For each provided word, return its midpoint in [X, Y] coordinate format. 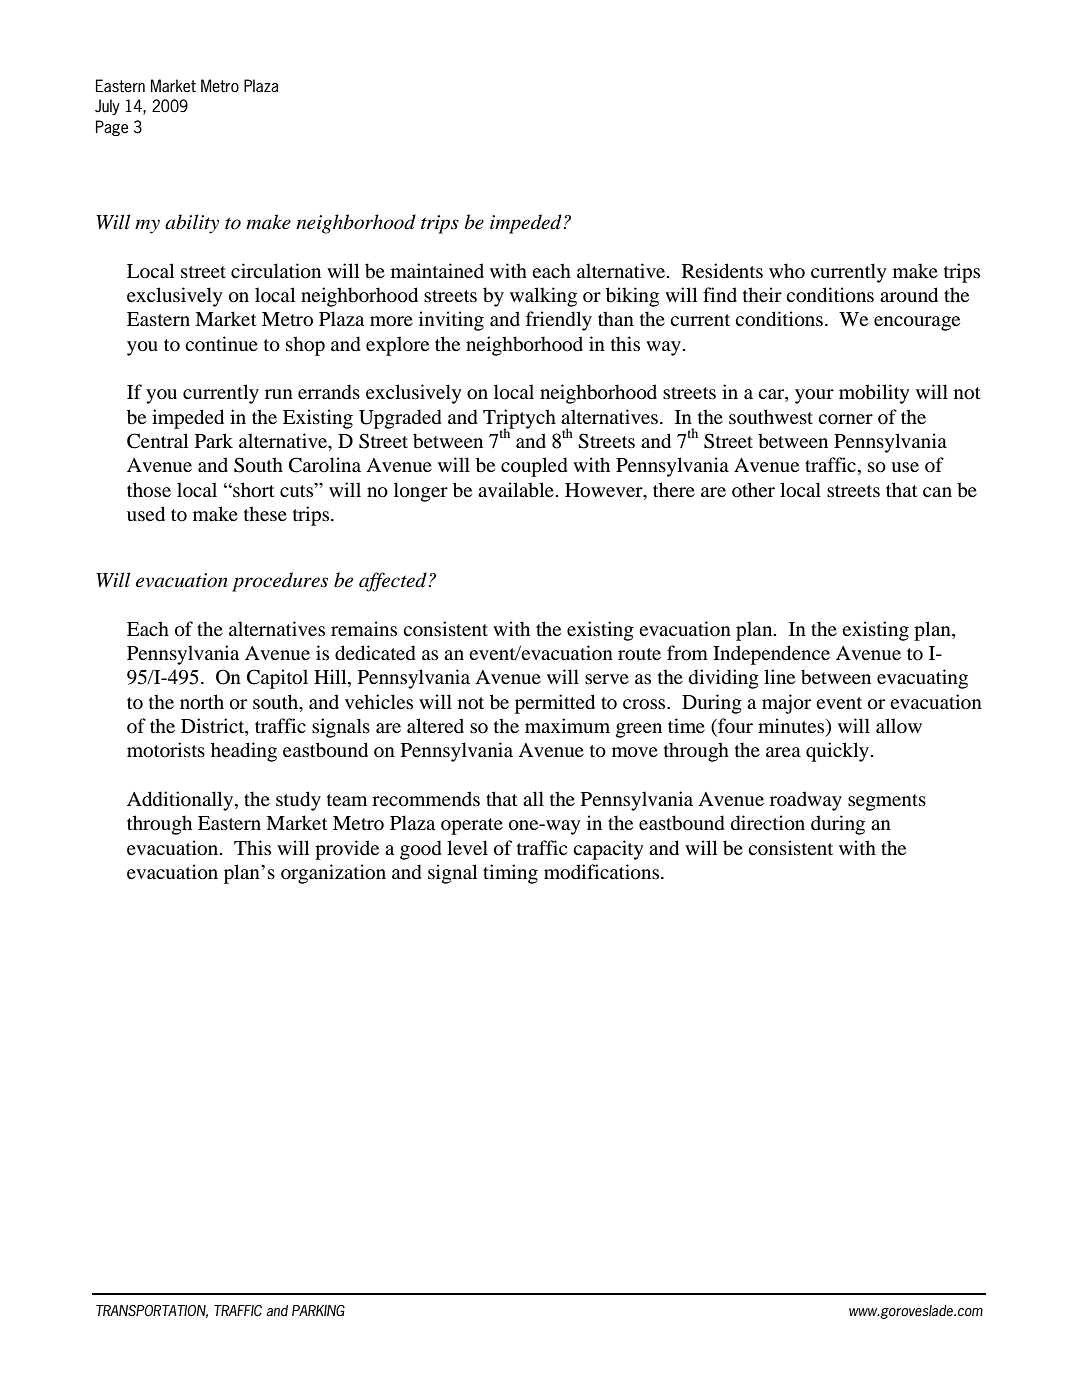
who [787, 271]
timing [510, 874]
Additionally [181, 801]
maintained [437, 270]
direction [768, 823]
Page [112, 128]
